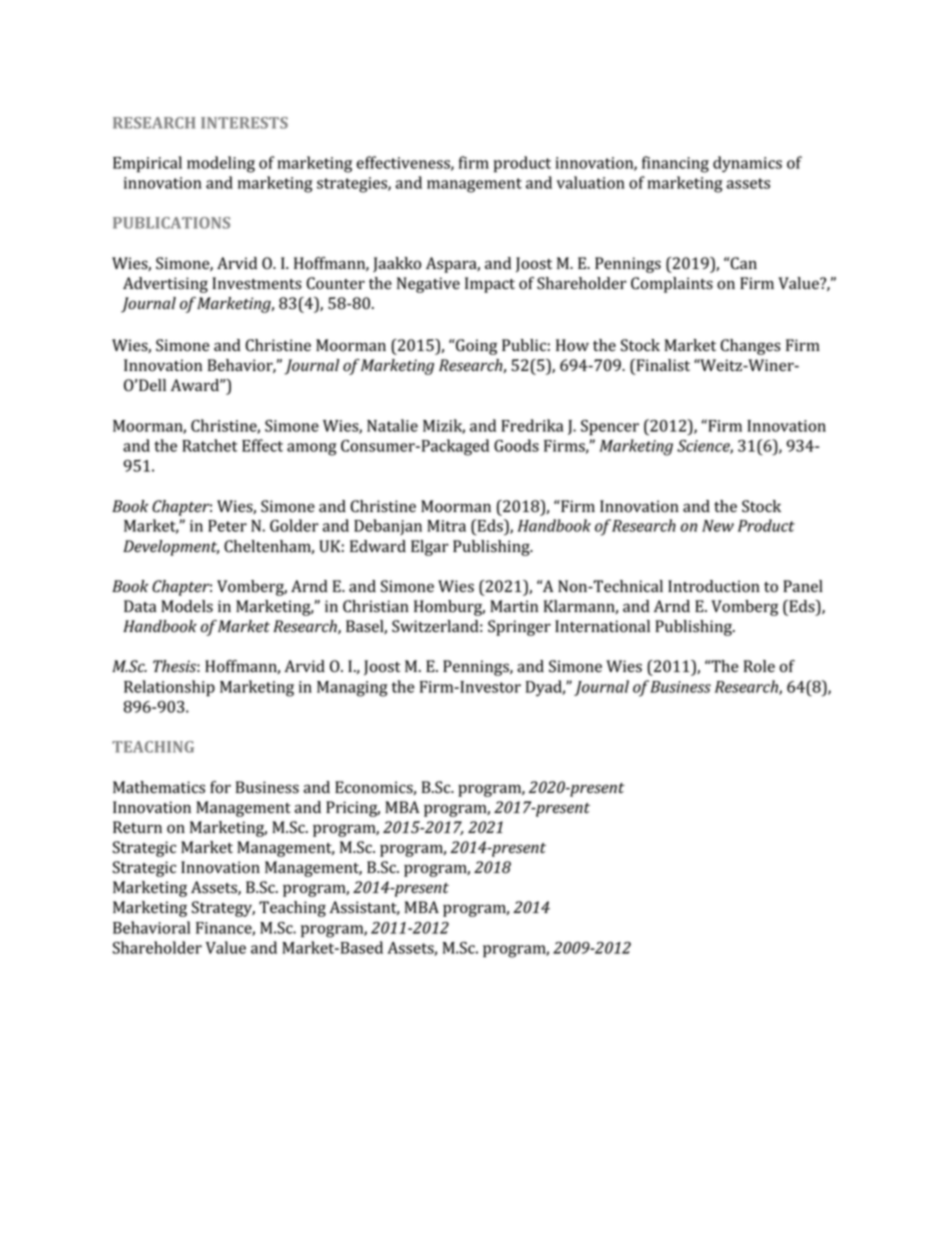 The width and height of the screenshot is (952, 1233). What do you see at coordinates (446, 526) in the screenshot?
I see `Mitra` at bounding box center [446, 526].
